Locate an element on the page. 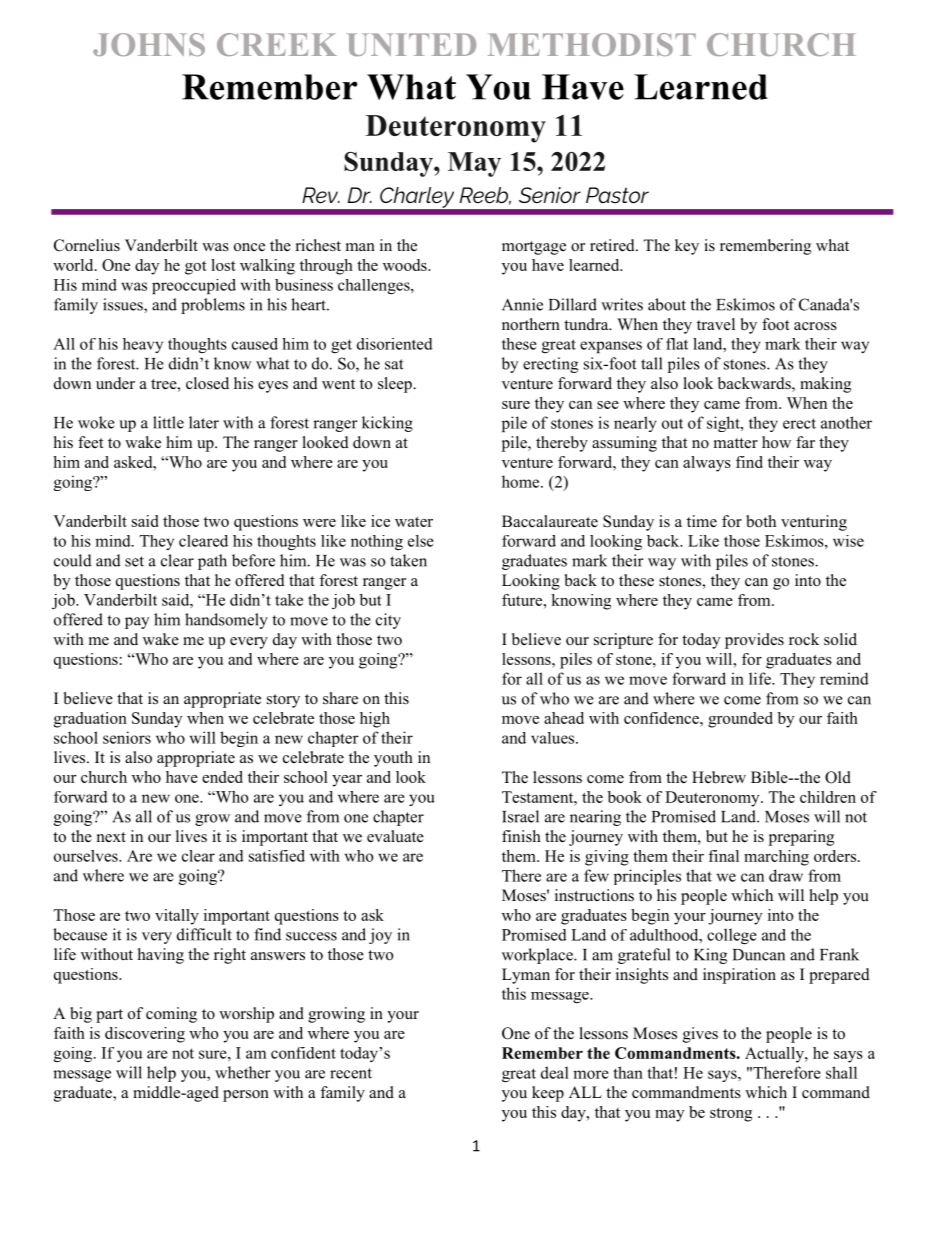 Image resolution: width=952 pixels, height=1233 pixels. JOHNS is located at coordinates (149, 44).
